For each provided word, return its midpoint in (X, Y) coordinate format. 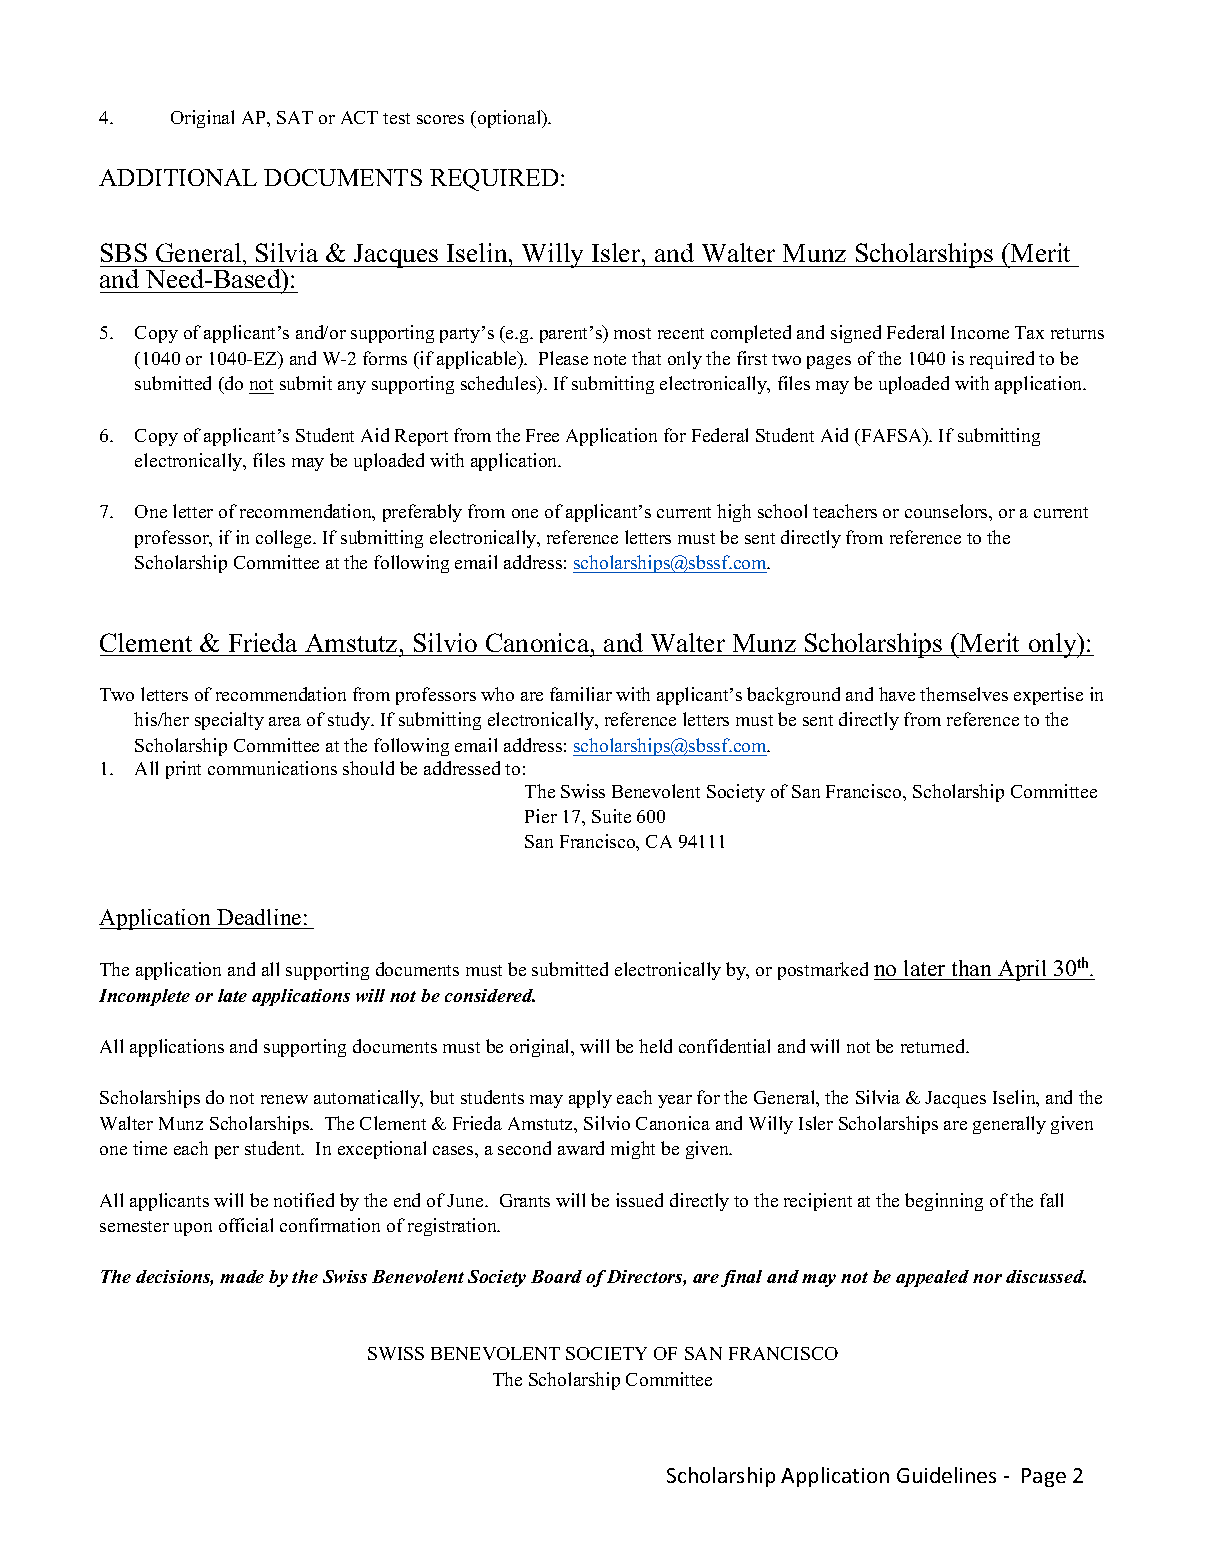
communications (272, 768)
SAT (295, 117)
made (242, 1276)
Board (556, 1276)
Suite (611, 816)
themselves (964, 694)
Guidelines (946, 1475)
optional (509, 119)
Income (980, 332)
